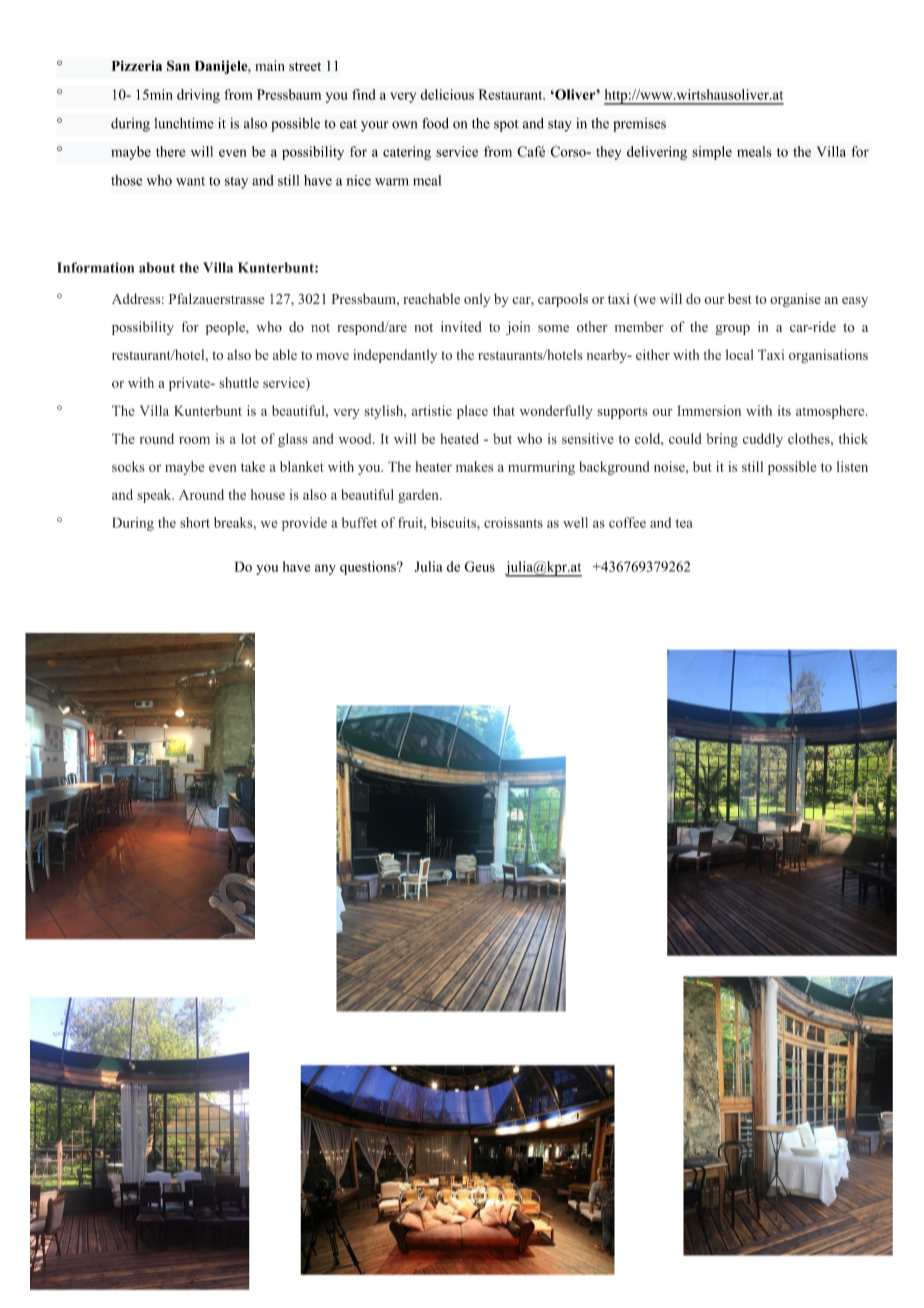 Image resolution: width=924 pixels, height=1308 pixels. Describe the element at coordinates (732, 330) in the screenshot. I see `group` at that location.
